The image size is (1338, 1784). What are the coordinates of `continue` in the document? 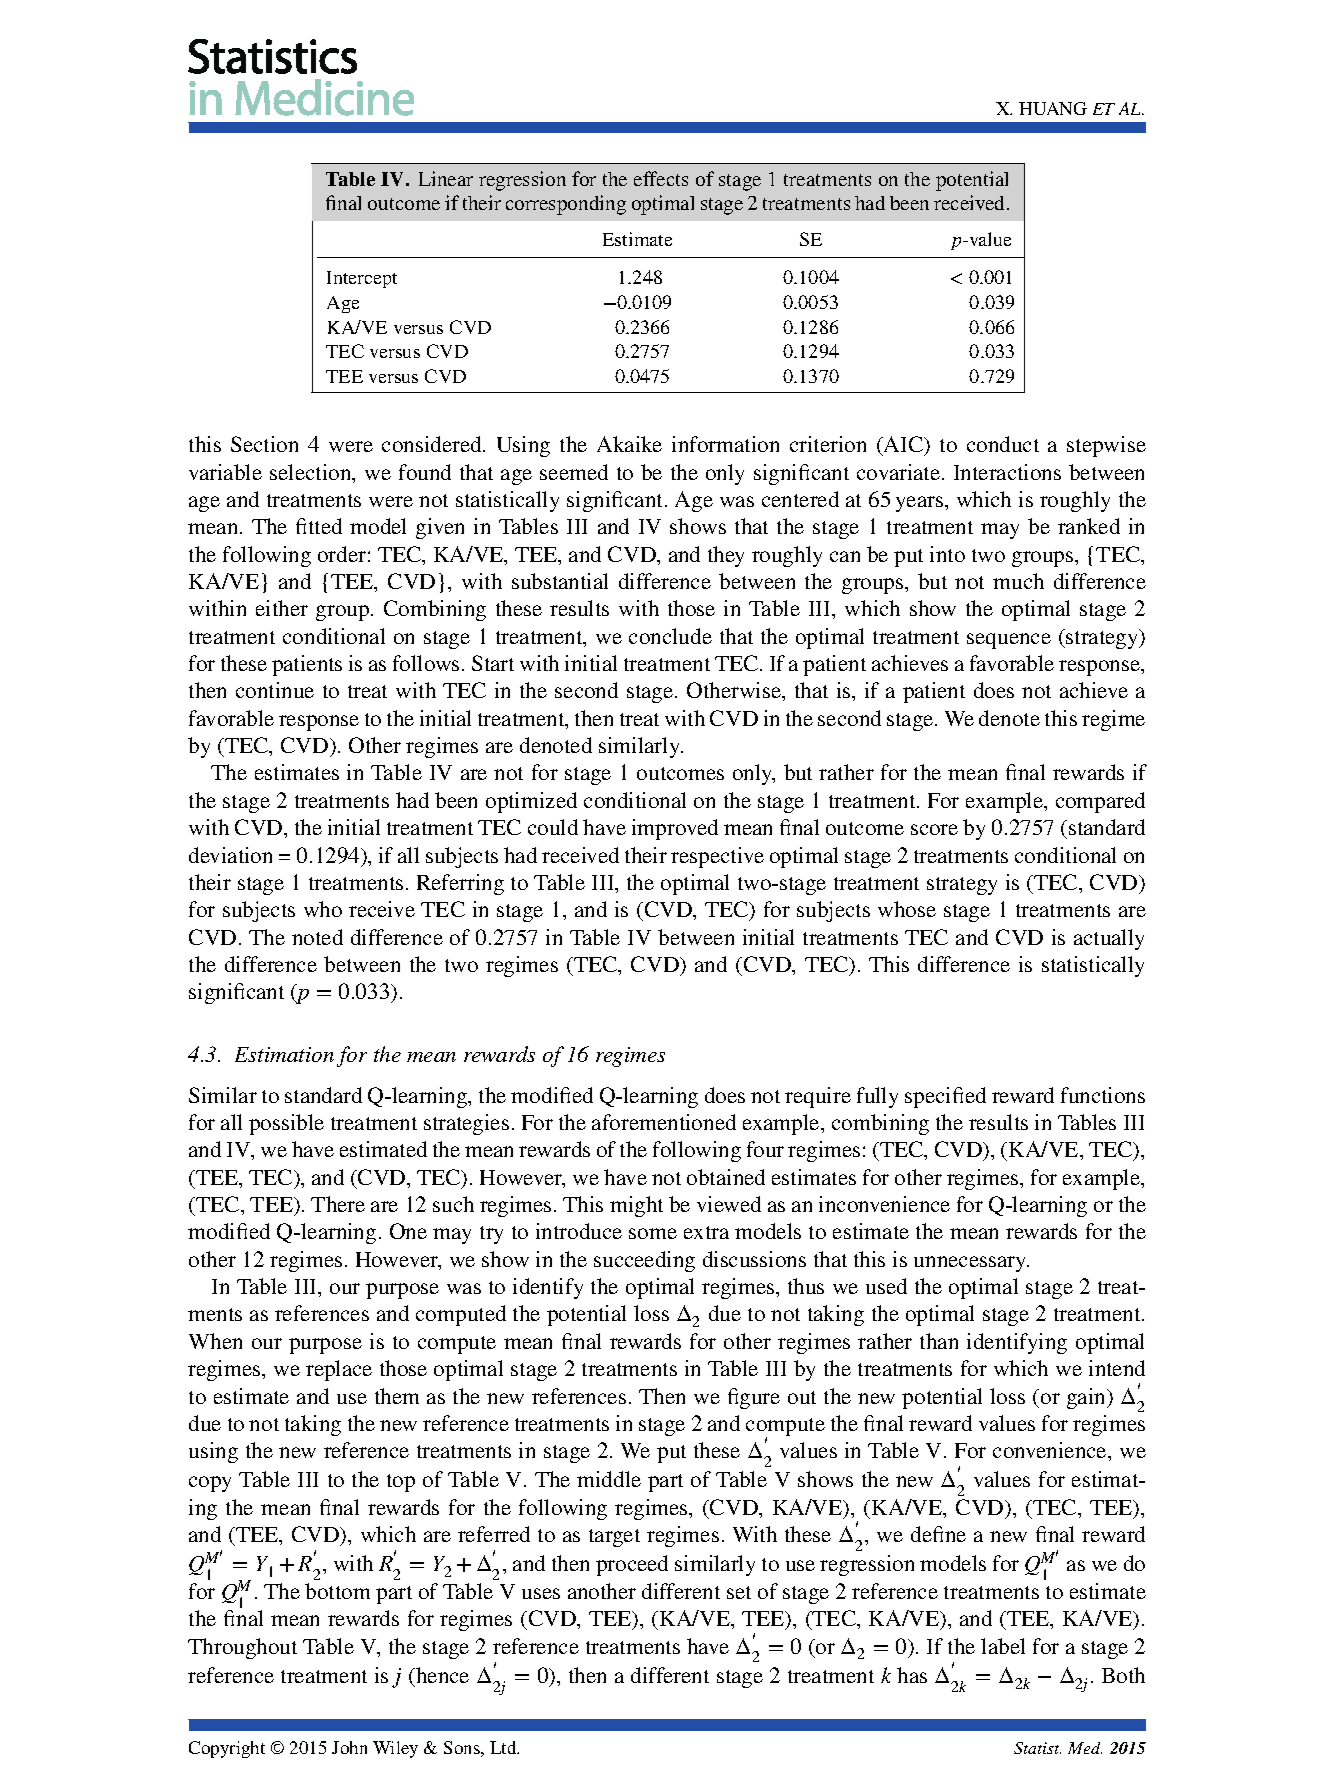 It's located at (275, 690).
